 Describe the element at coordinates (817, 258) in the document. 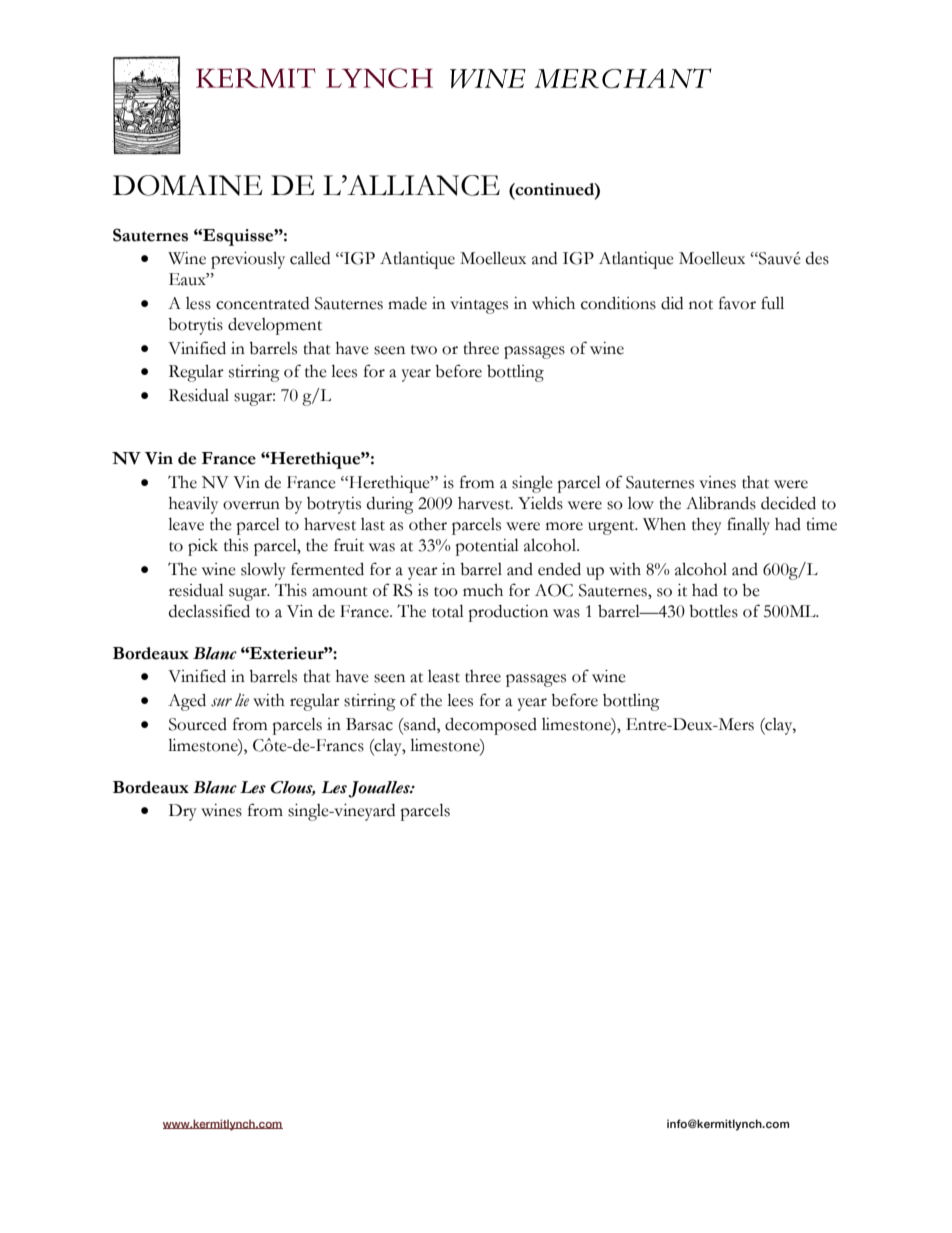

I see `des` at that location.
